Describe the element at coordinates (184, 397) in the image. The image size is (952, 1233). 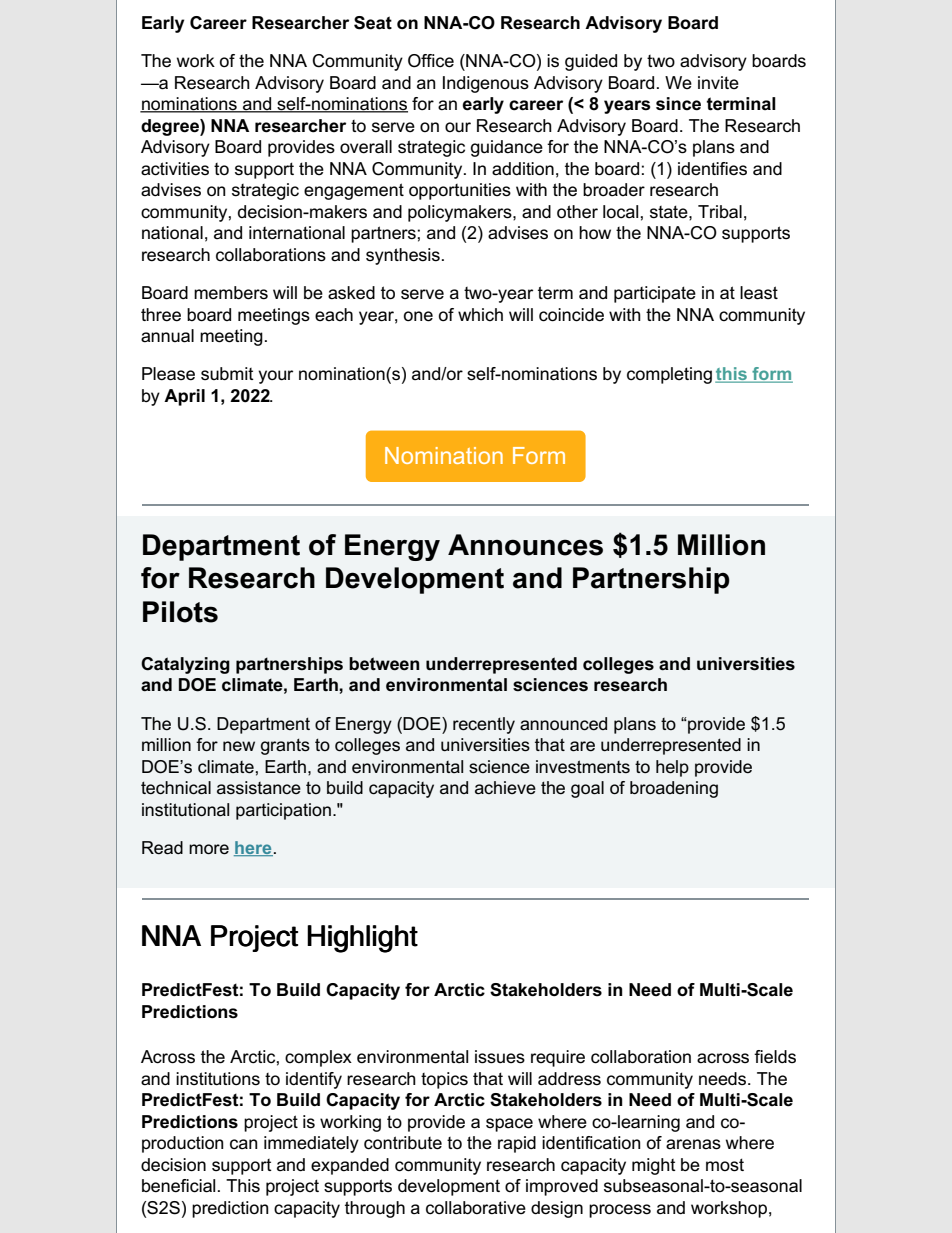
I see `April` at that location.
